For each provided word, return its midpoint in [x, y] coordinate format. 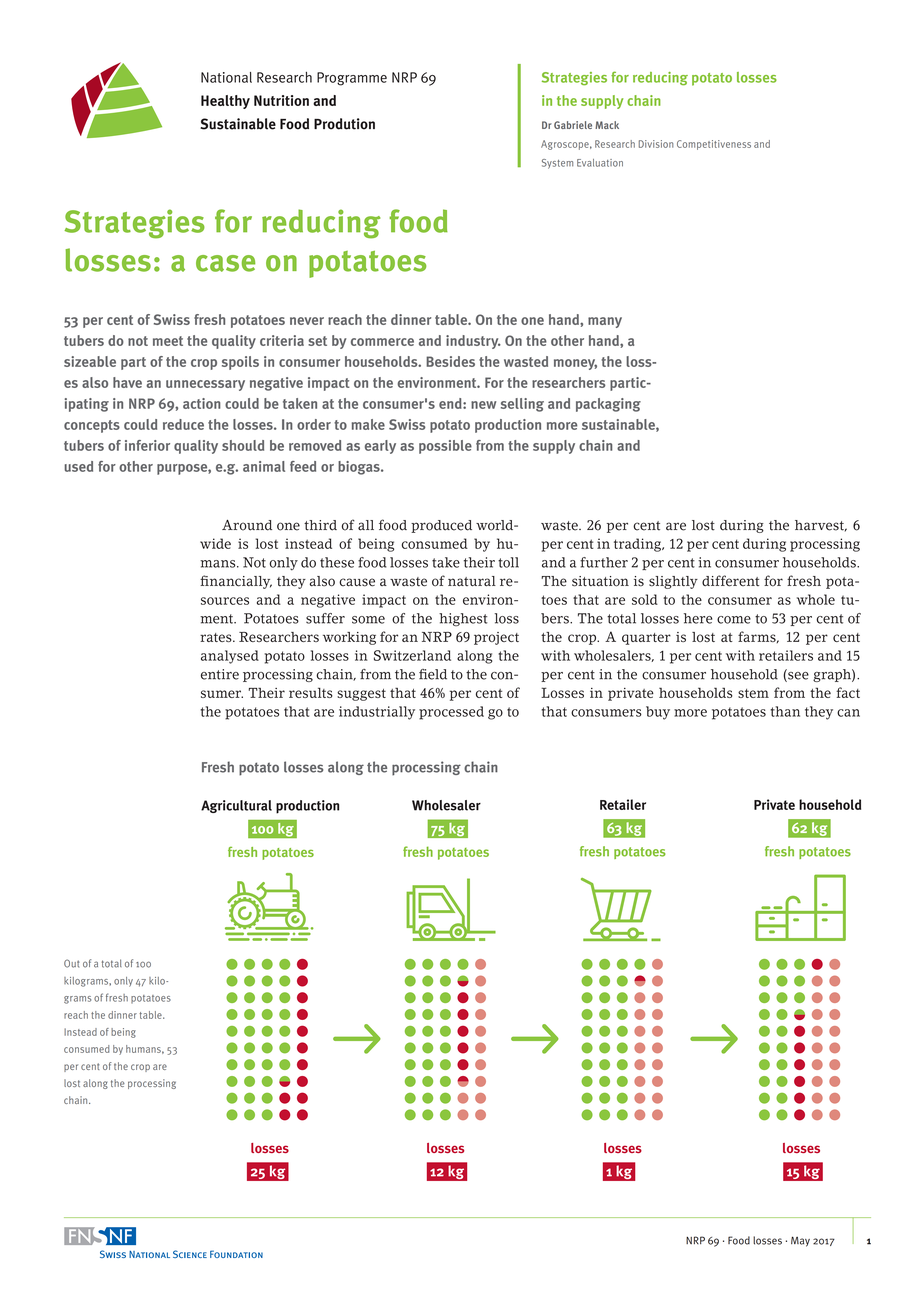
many [605, 322]
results [311, 692]
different [730, 581]
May [800, 1241]
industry [473, 342]
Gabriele [573, 125]
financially [236, 582]
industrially [377, 713]
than [785, 711]
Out [71, 963]
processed [451, 713]
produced [441, 526]
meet [168, 341]
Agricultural [236, 806]
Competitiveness [714, 145]
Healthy [225, 102]
